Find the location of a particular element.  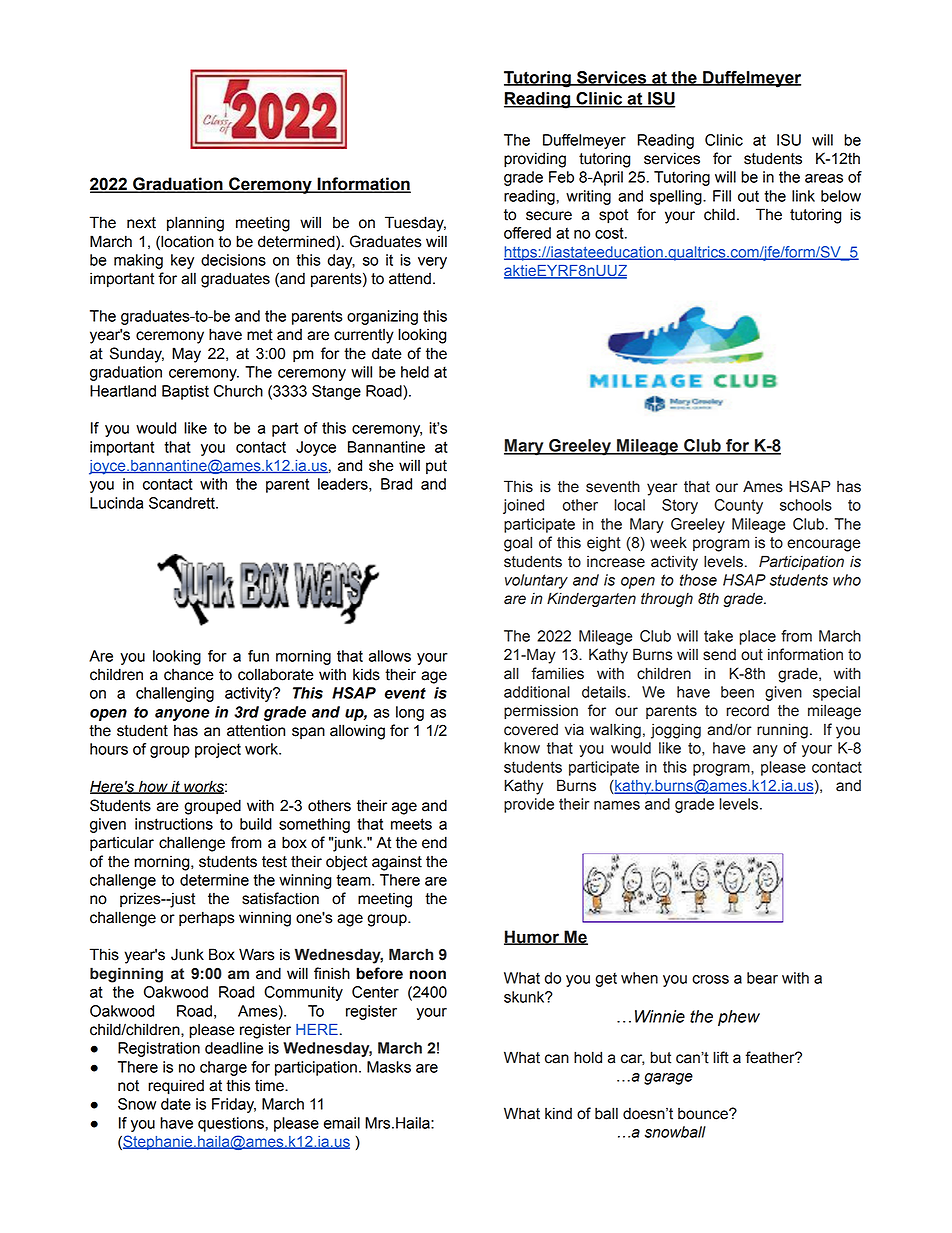

Baptist is located at coordinates (185, 392).
